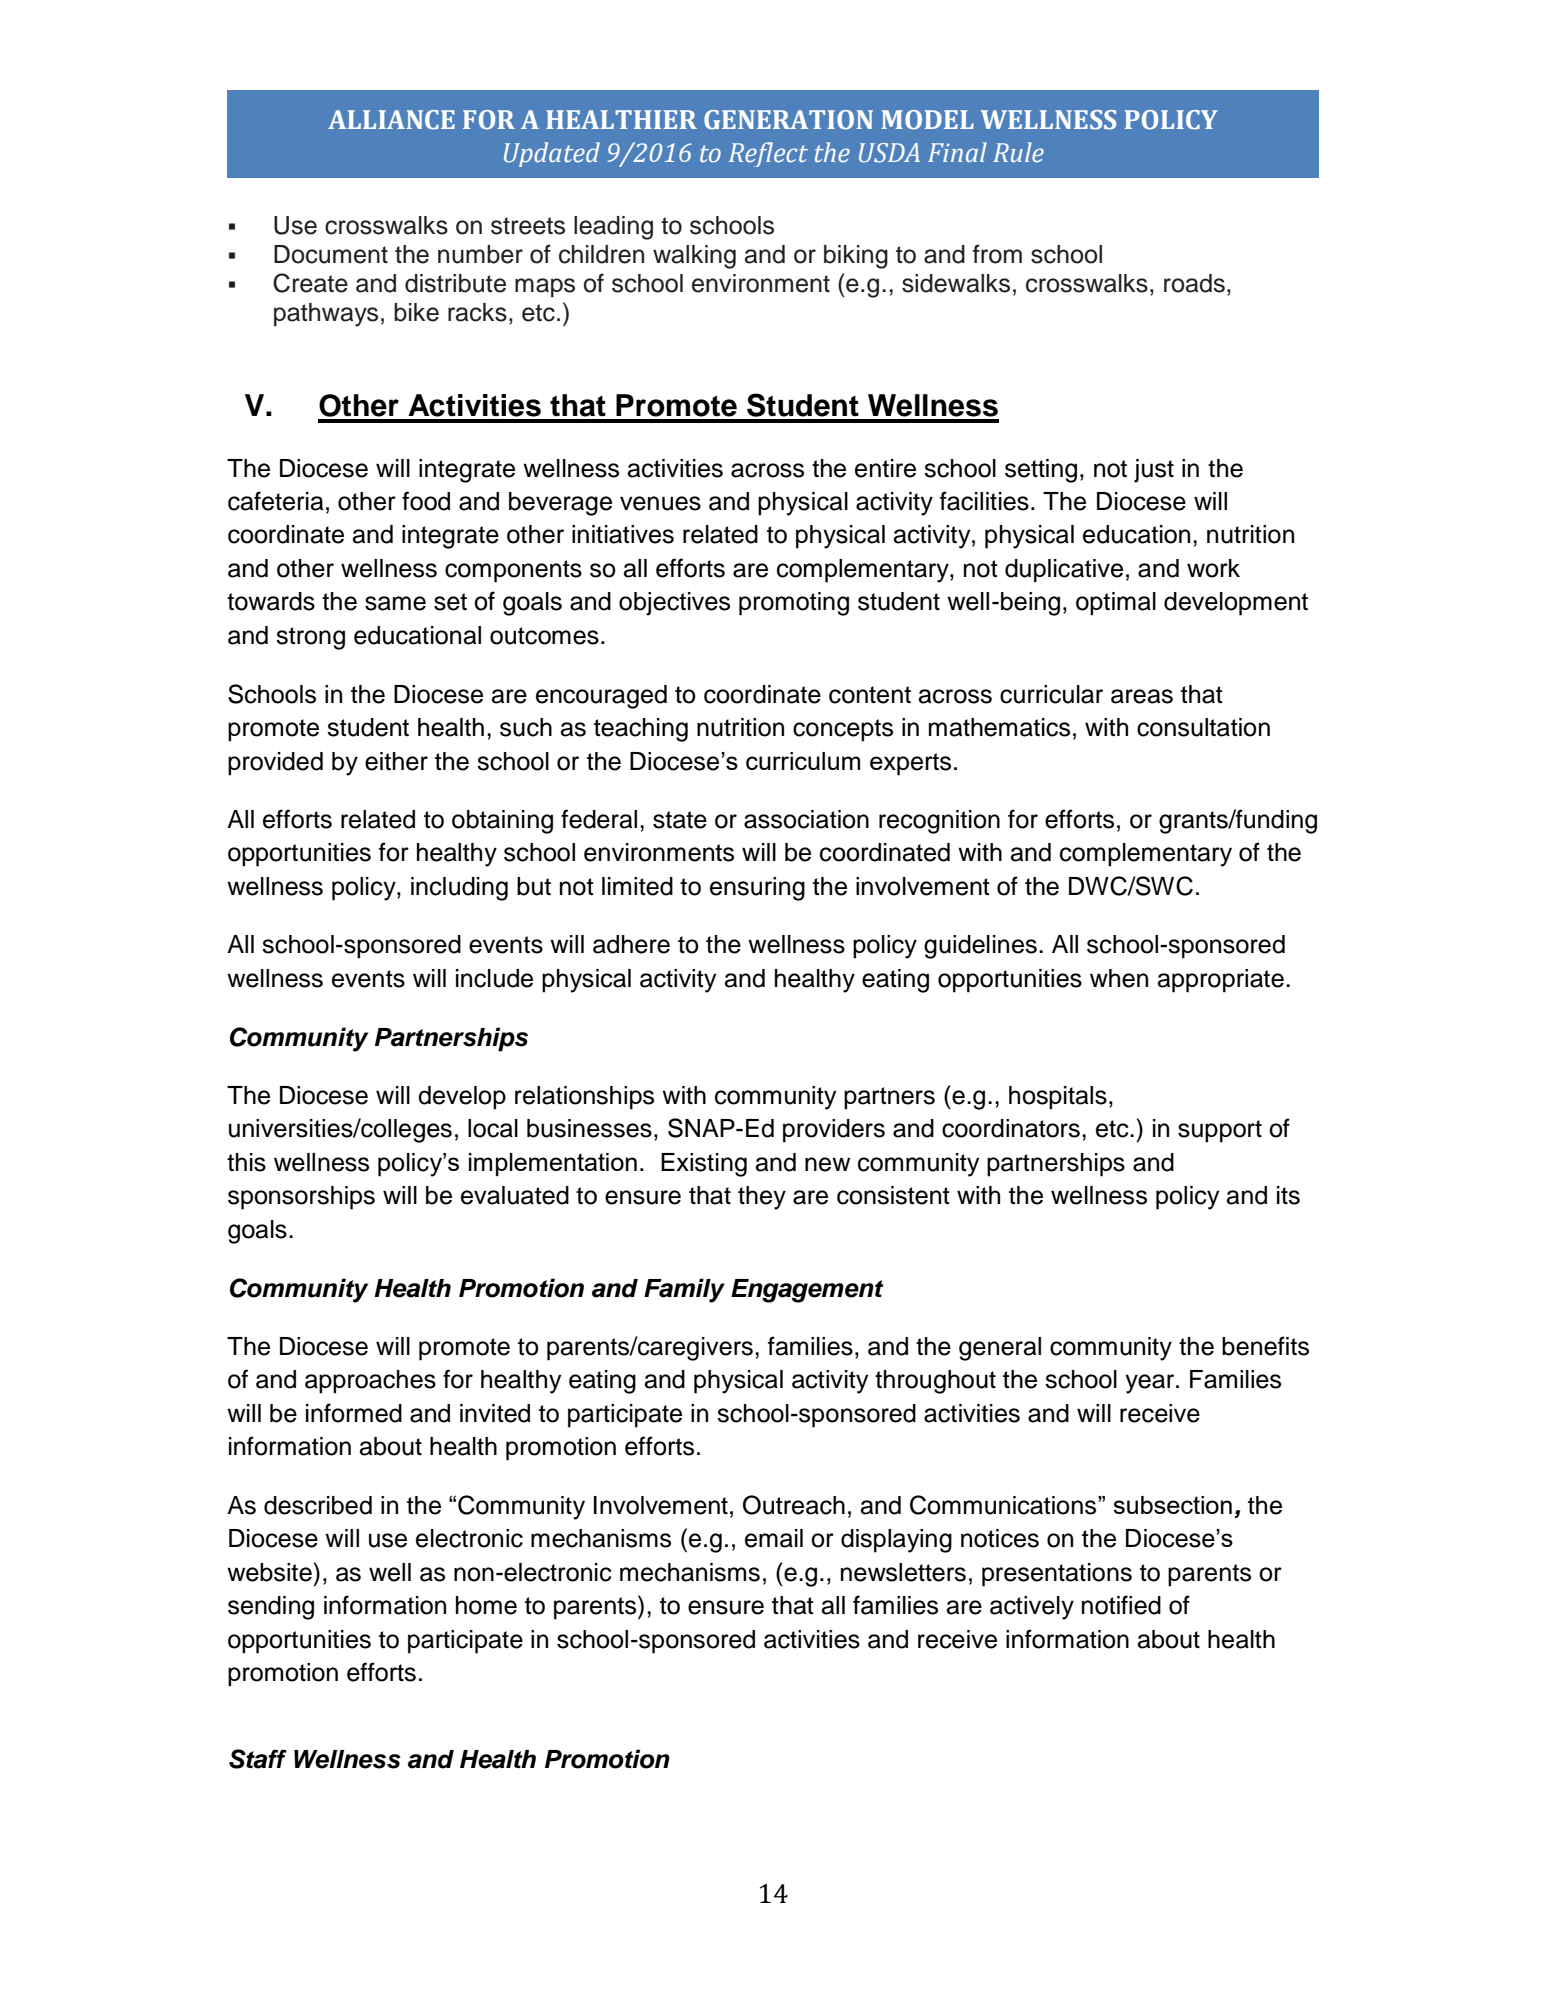 This screenshot has width=1546, height=2000. Describe the element at coordinates (1220, 1131) in the screenshot. I see `support` at that location.
